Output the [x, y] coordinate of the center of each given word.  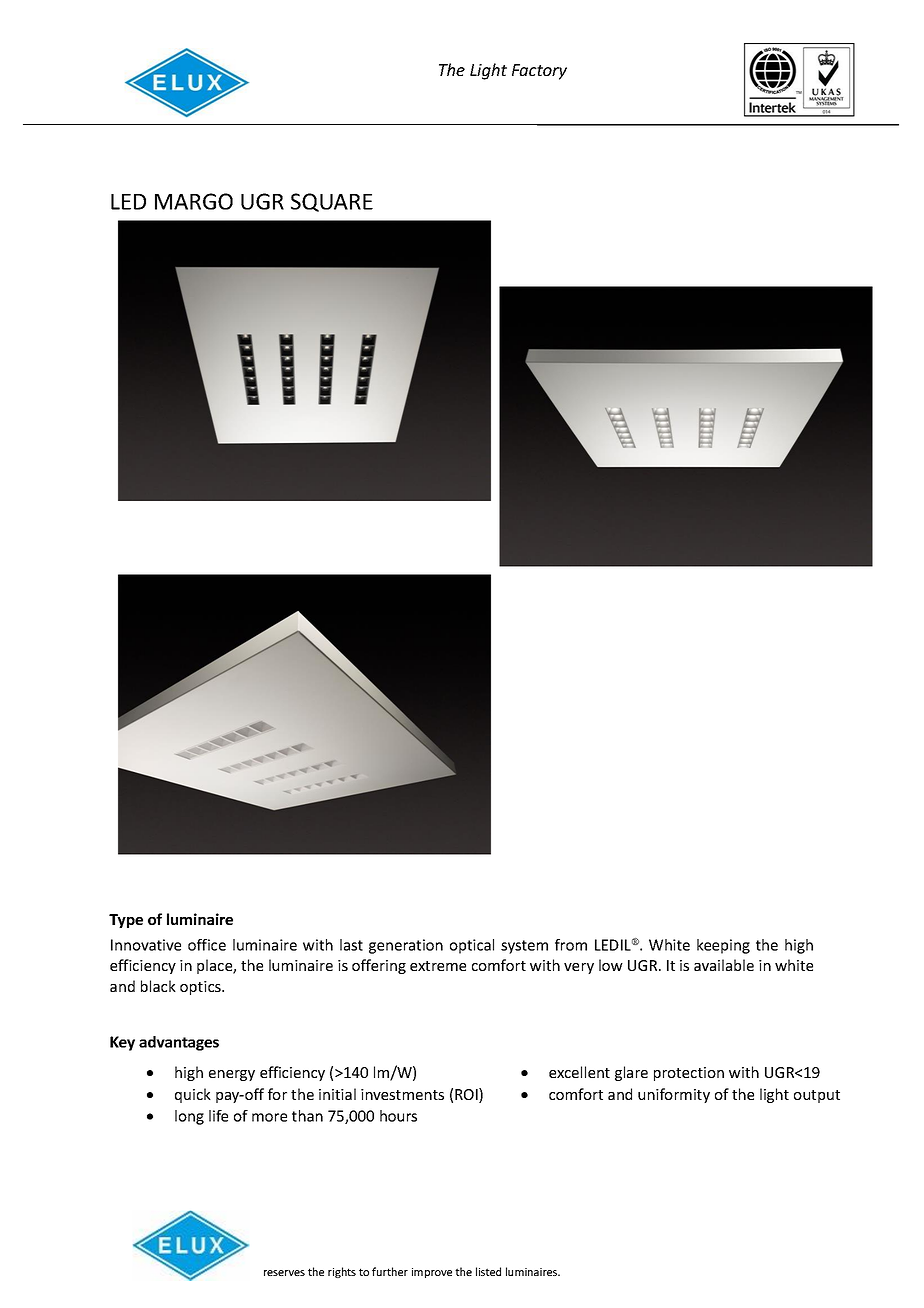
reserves [284, 1273]
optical [472, 946]
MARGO [194, 201]
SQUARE [332, 202]
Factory [539, 72]
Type [126, 921]
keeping [723, 946]
